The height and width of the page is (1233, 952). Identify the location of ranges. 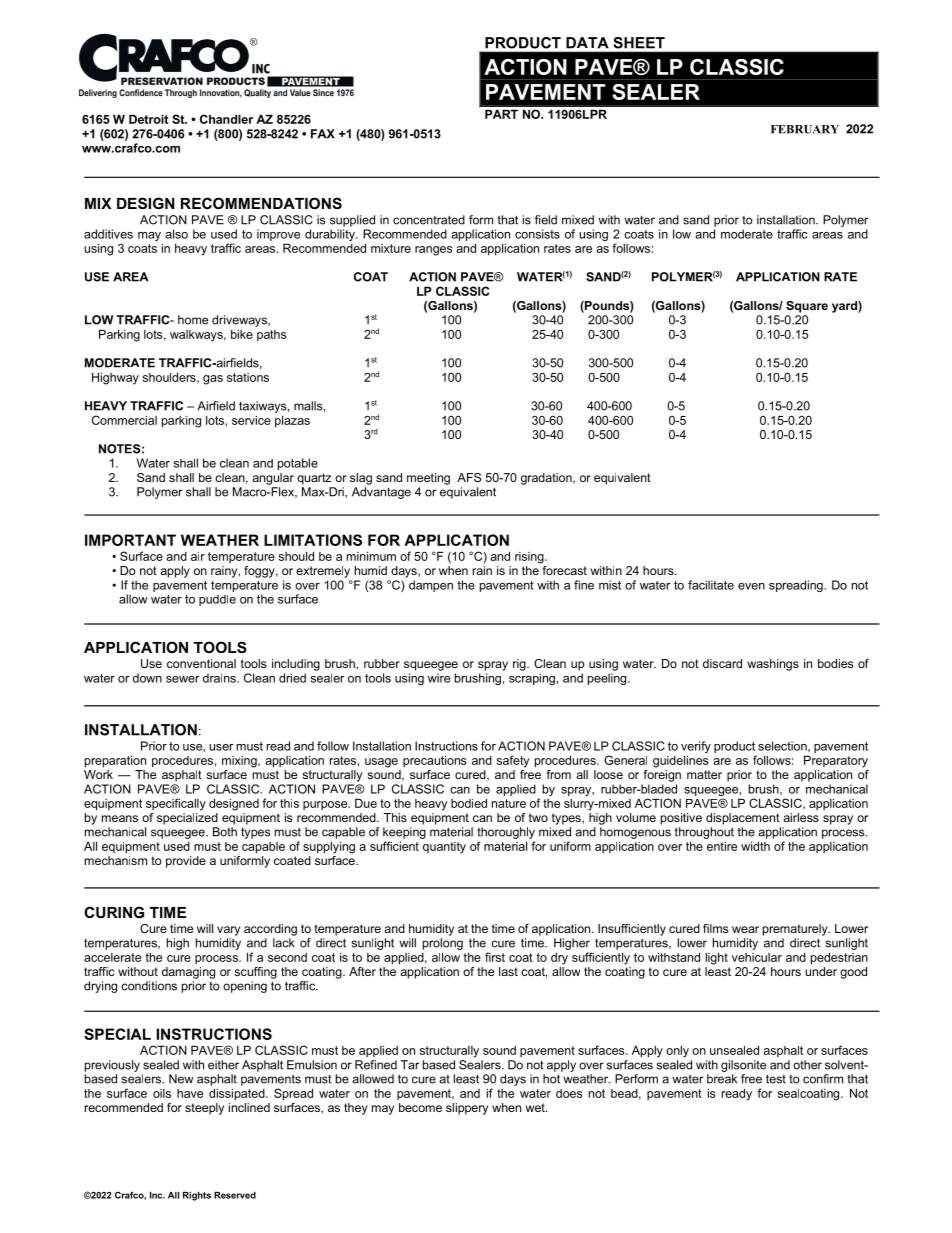
(433, 251).
